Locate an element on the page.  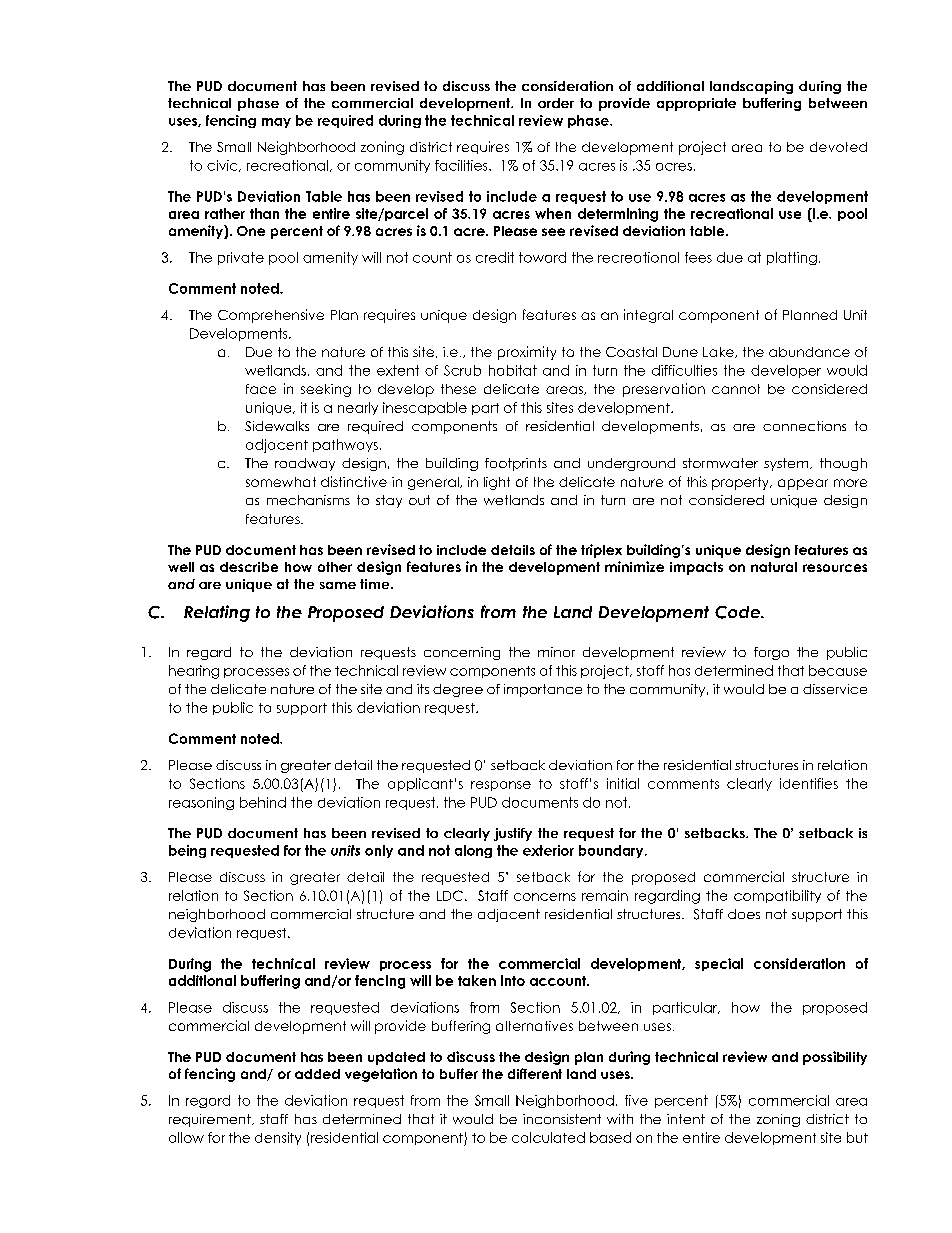
inconsistent is located at coordinates (562, 1119).
